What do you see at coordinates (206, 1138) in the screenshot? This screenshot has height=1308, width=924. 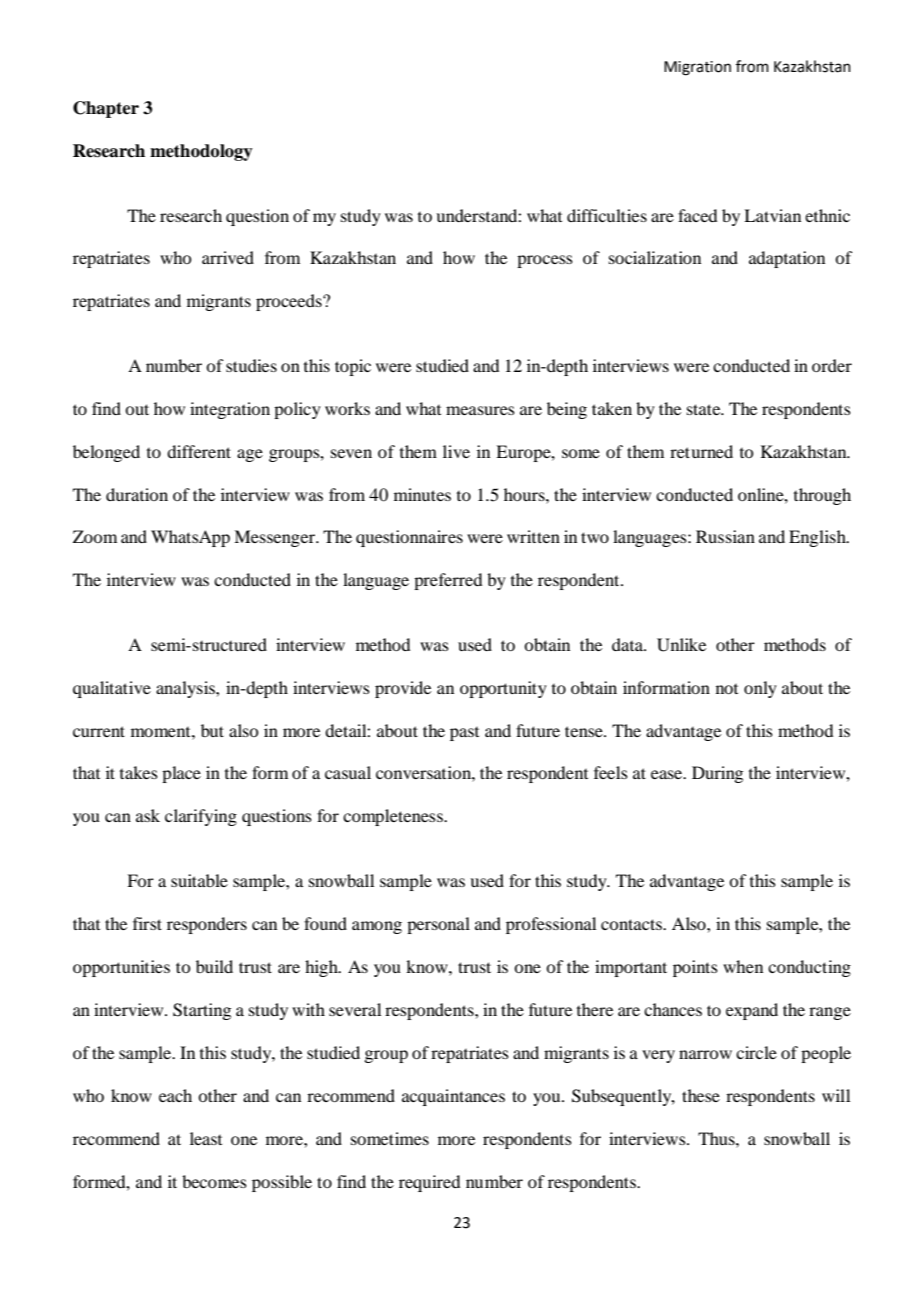 I see `least` at bounding box center [206, 1138].
